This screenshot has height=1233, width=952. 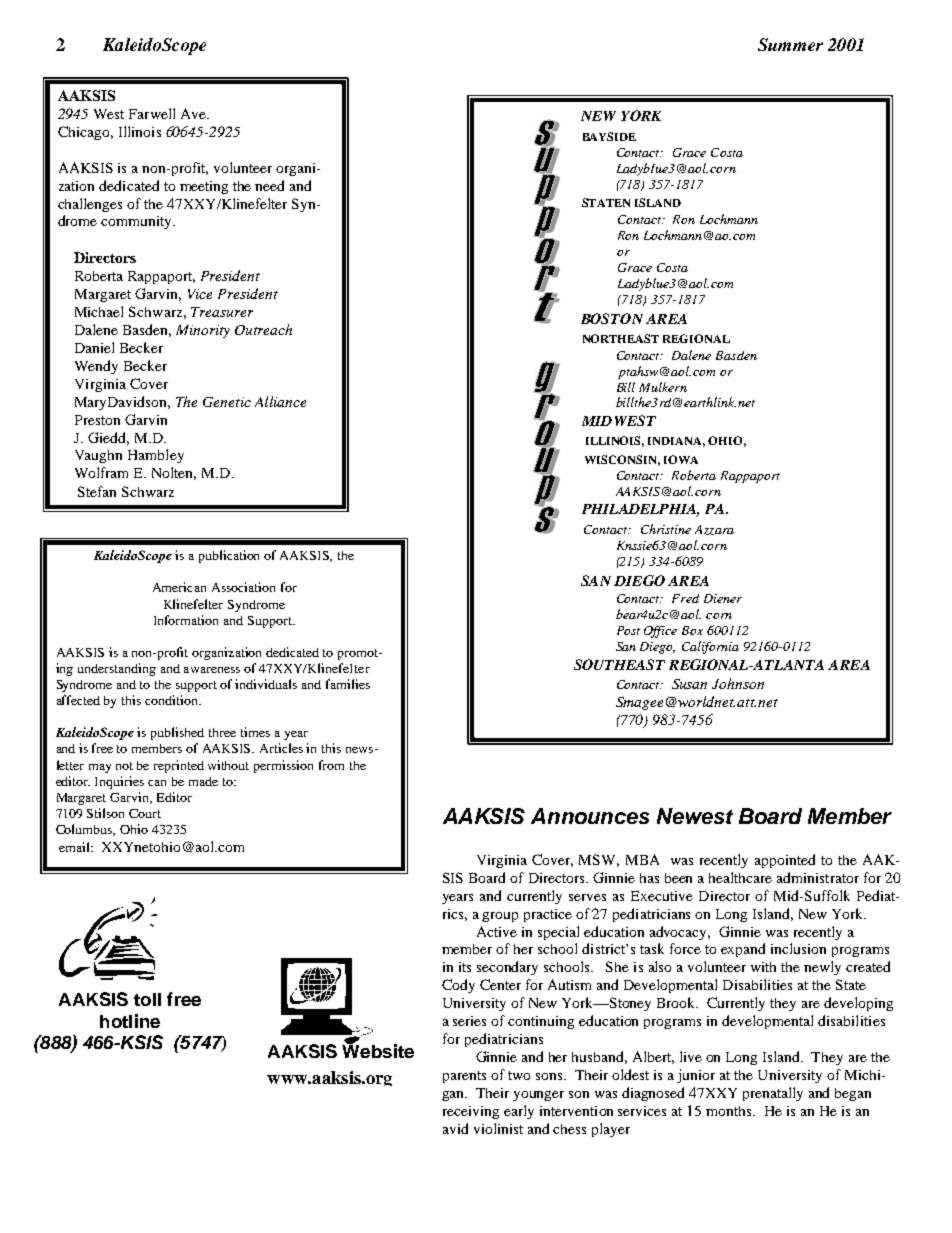 What do you see at coordinates (790, 44) in the screenshot?
I see `Summer` at bounding box center [790, 44].
